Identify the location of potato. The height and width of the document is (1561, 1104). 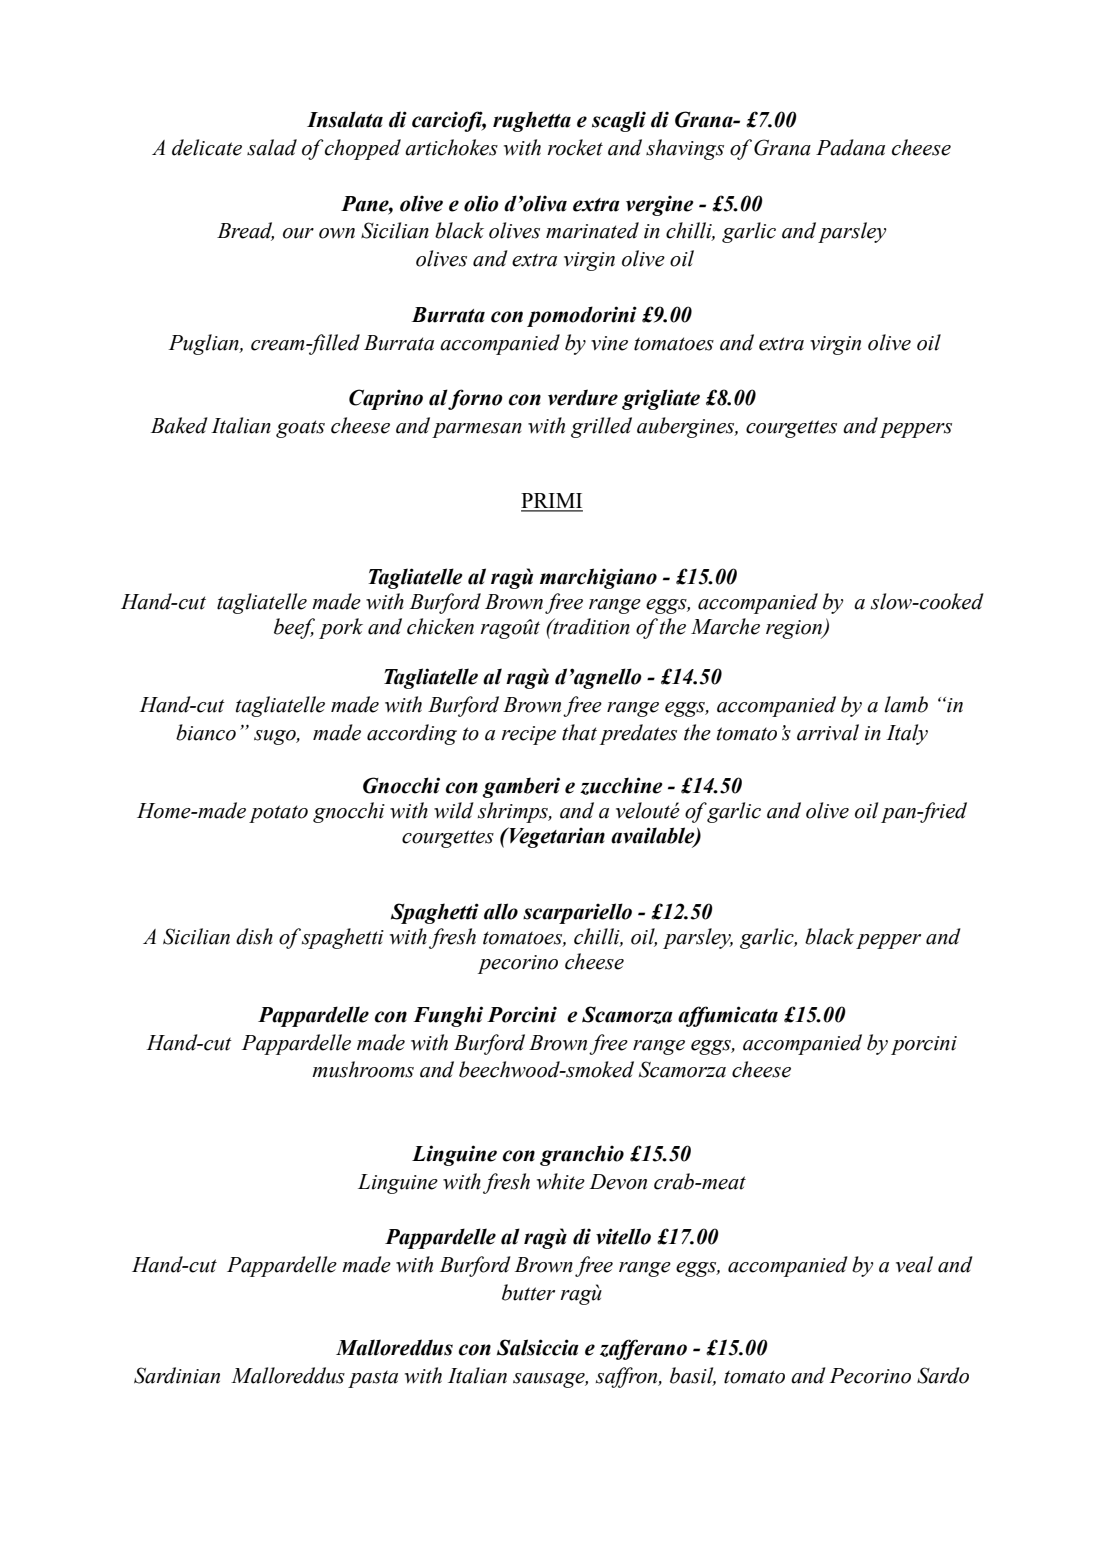
(278, 814).
